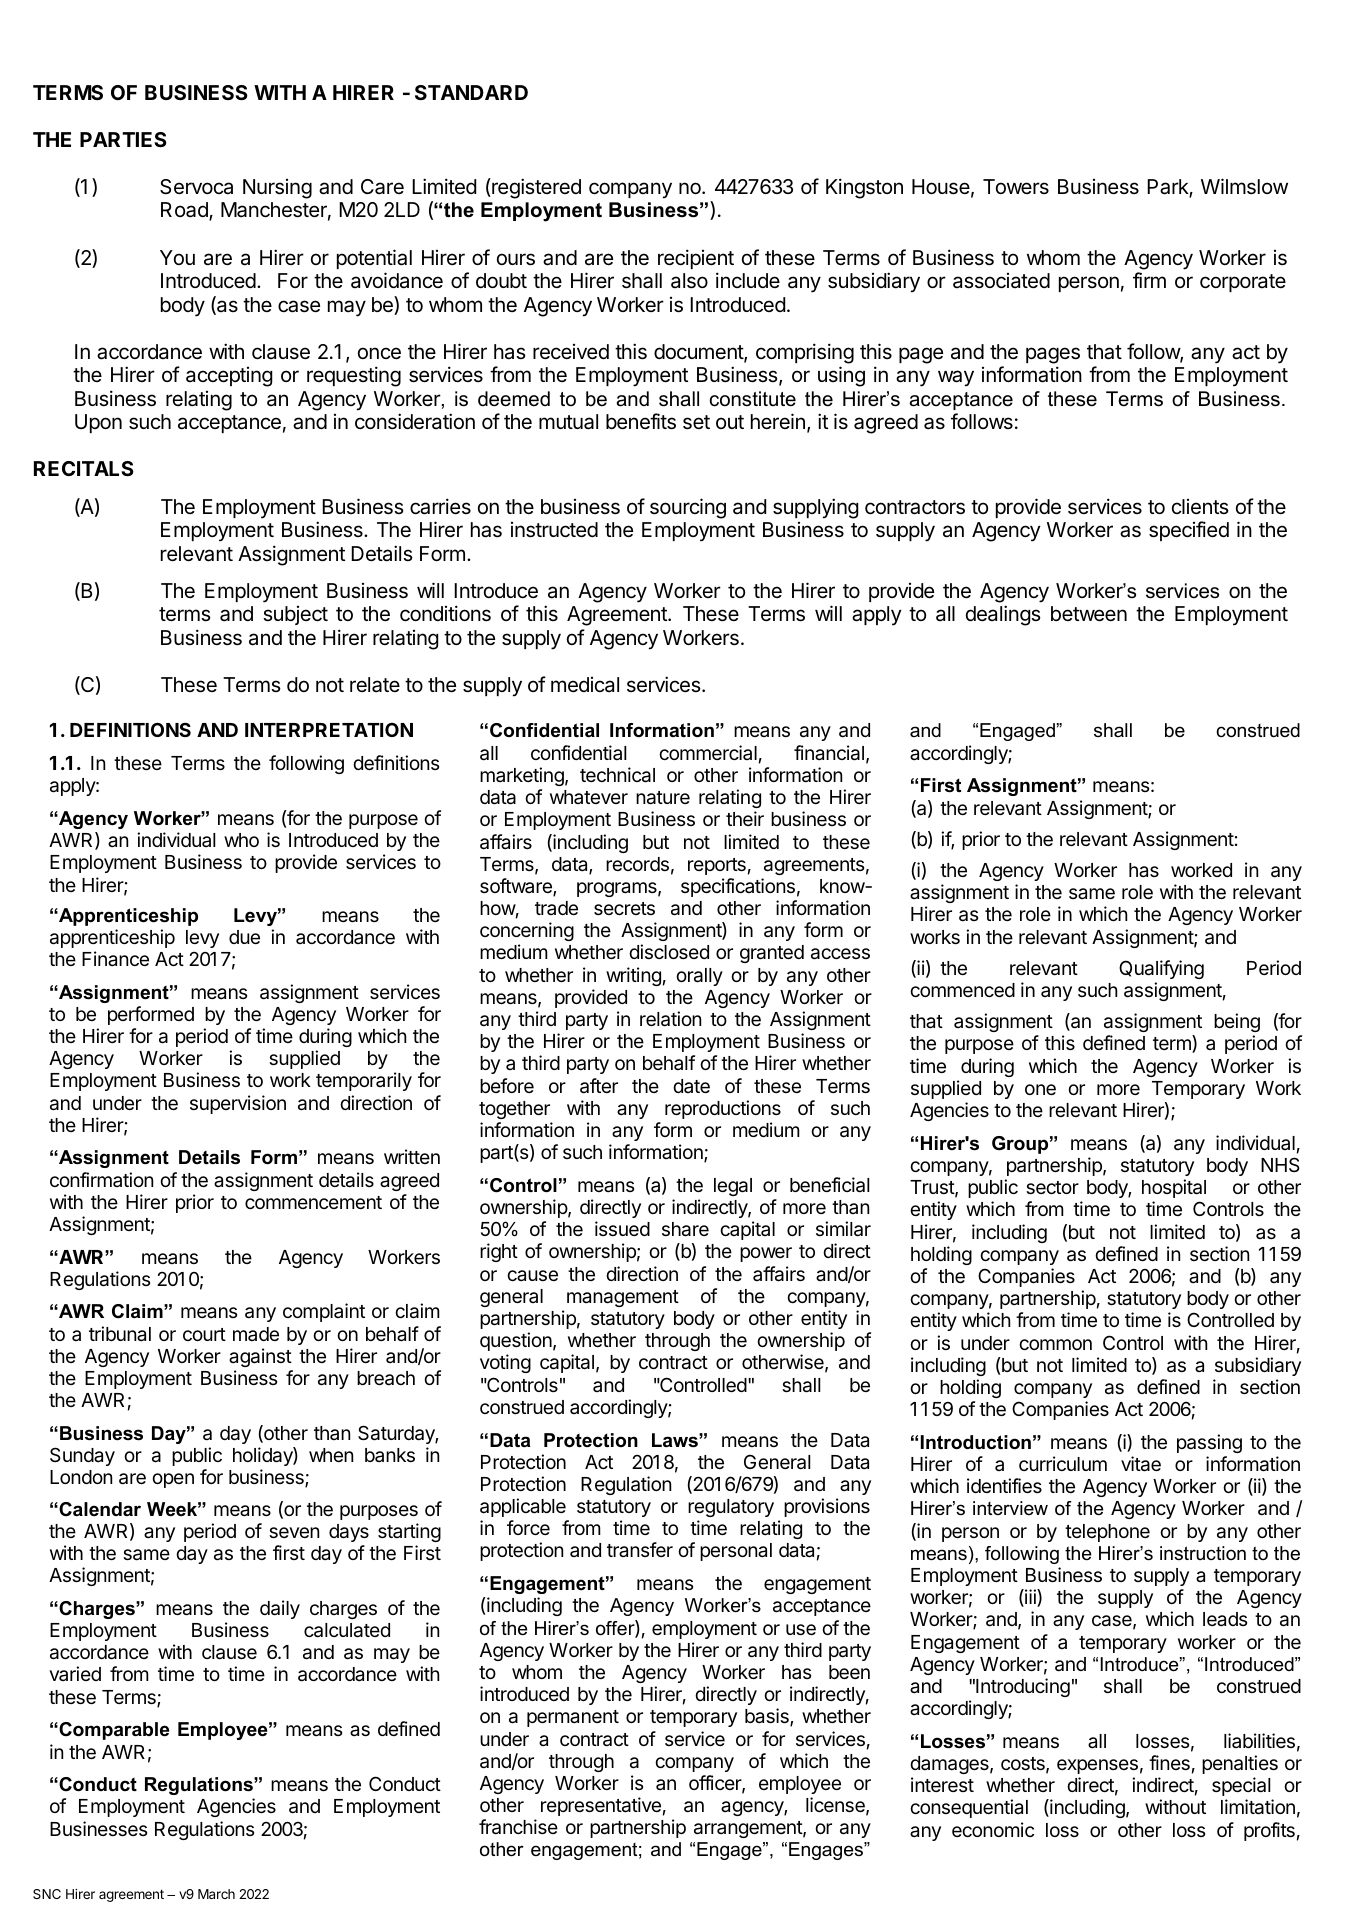  I want to click on against, so click(260, 1357).
